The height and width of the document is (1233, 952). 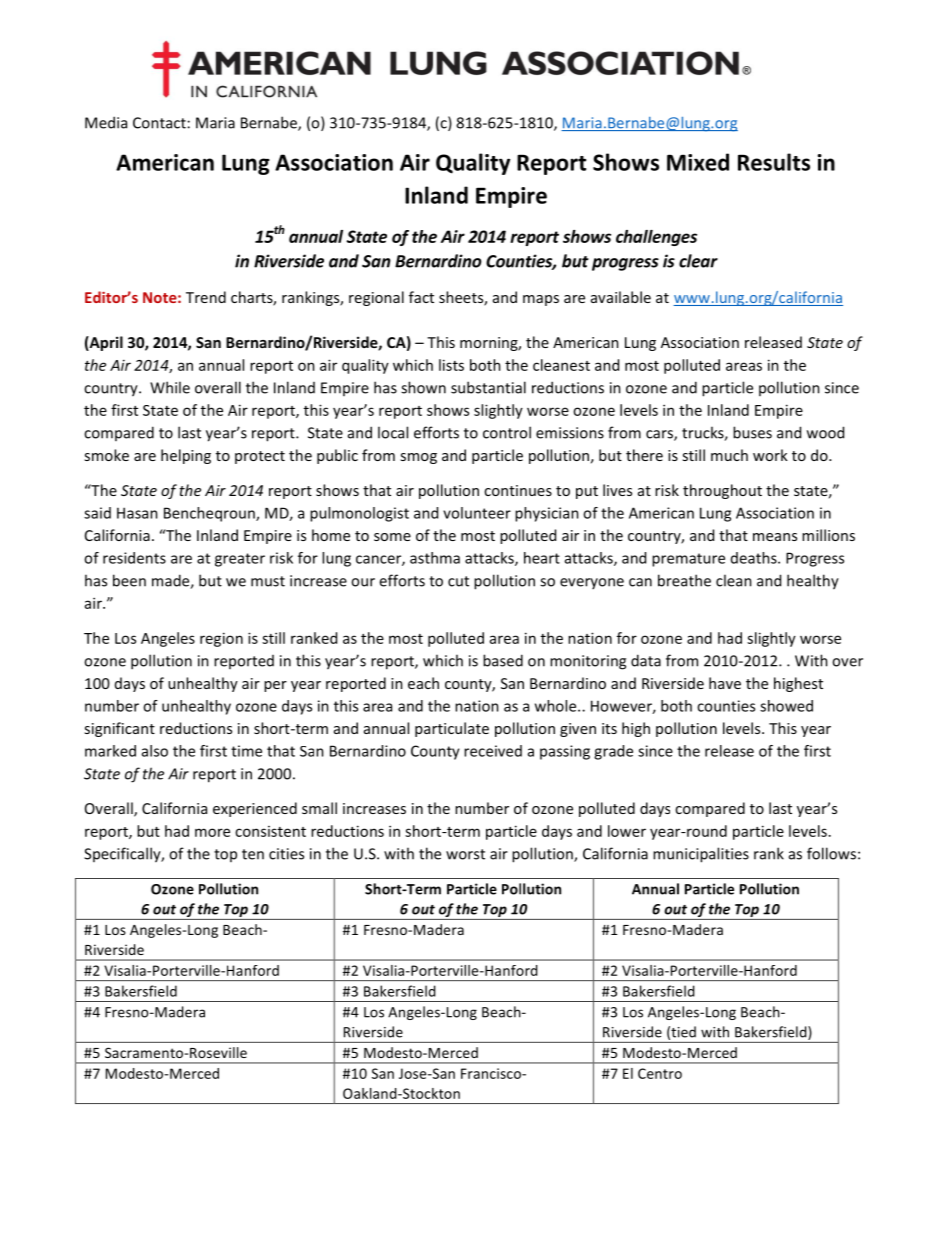 What do you see at coordinates (493, 751) in the document?
I see `received` at bounding box center [493, 751].
